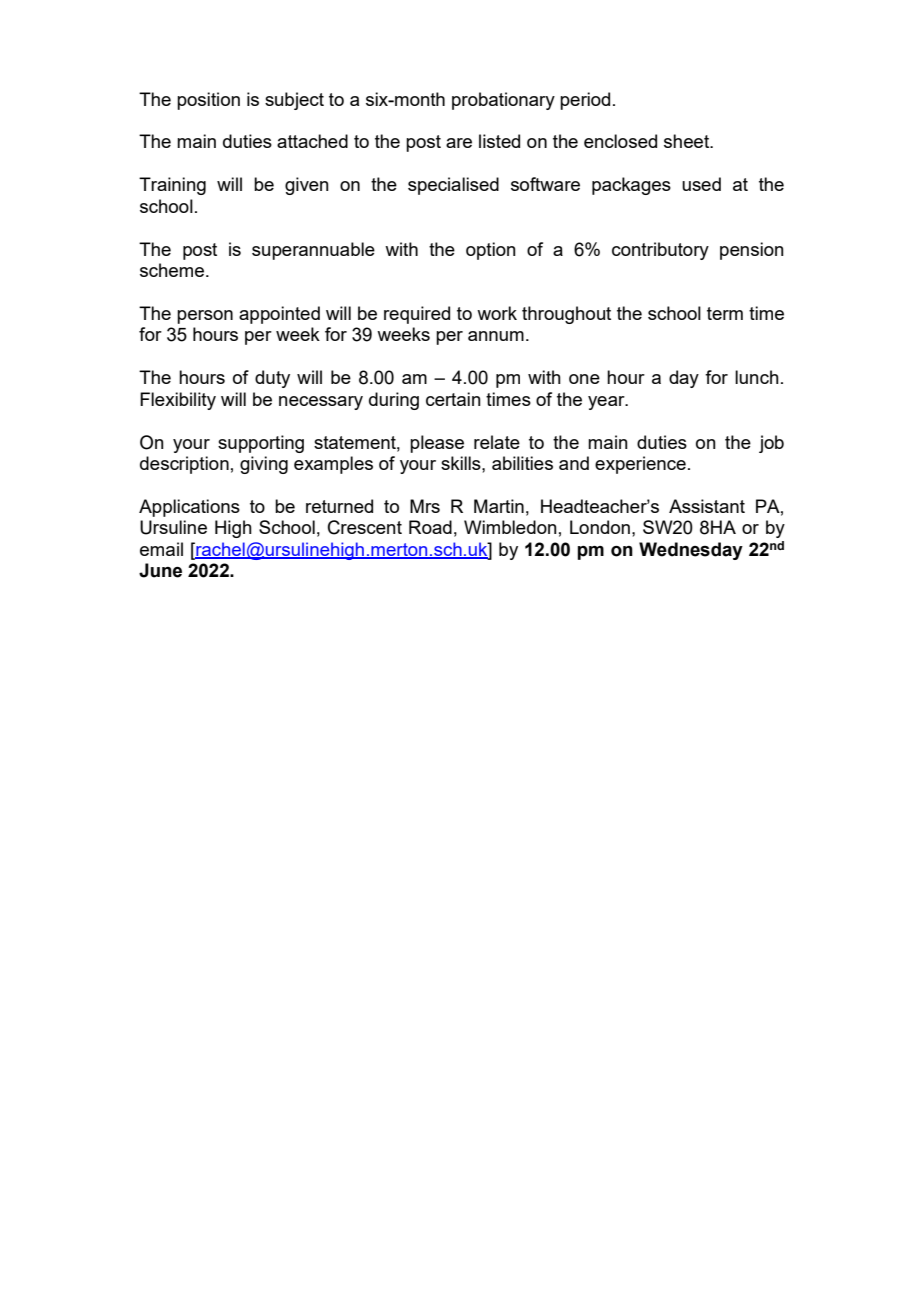 The width and height of the image is (924, 1308). Describe the element at coordinates (688, 141) in the image. I see `sheet` at that location.
